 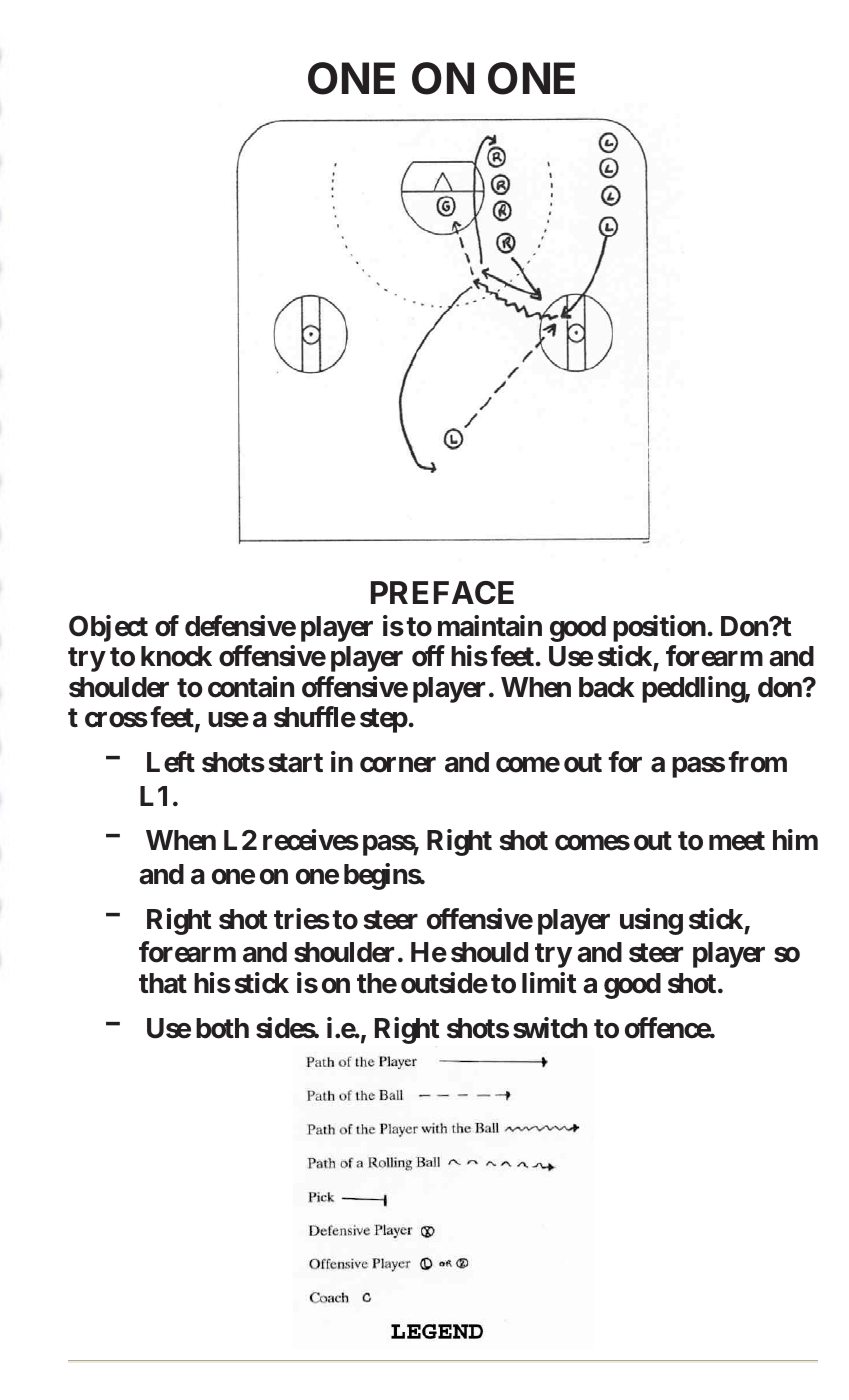 What do you see at coordinates (108, 628) in the screenshot?
I see `Object` at bounding box center [108, 628].
